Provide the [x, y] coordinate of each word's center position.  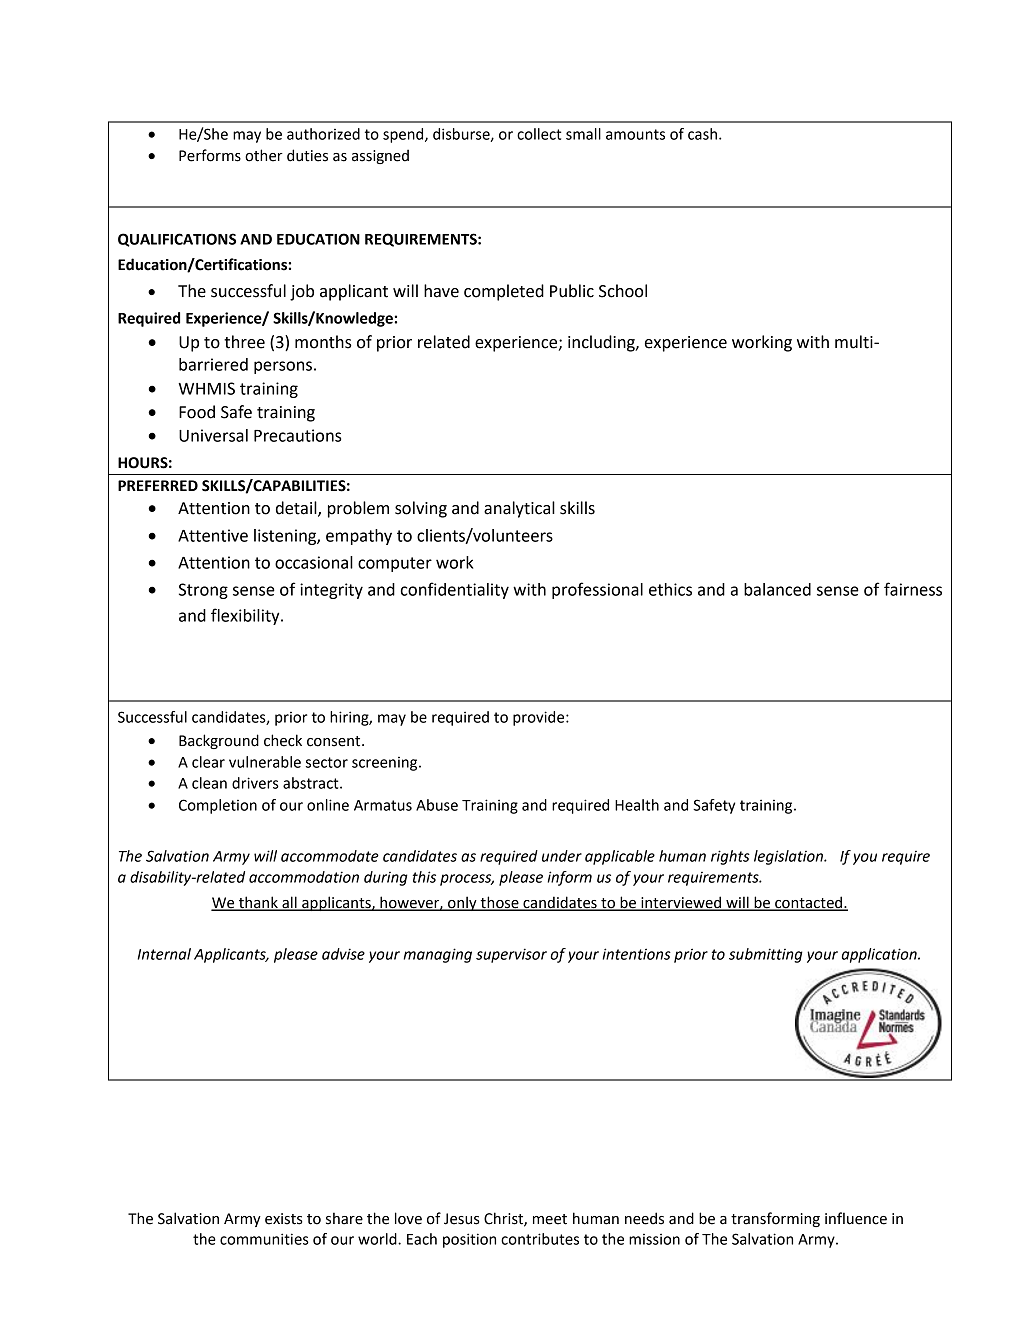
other [264, 155]
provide [540, 718]
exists [284, 1219]
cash [702, 134]
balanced [777, 589]
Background [219, 741]
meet [550, 1219]
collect [539, 134]
